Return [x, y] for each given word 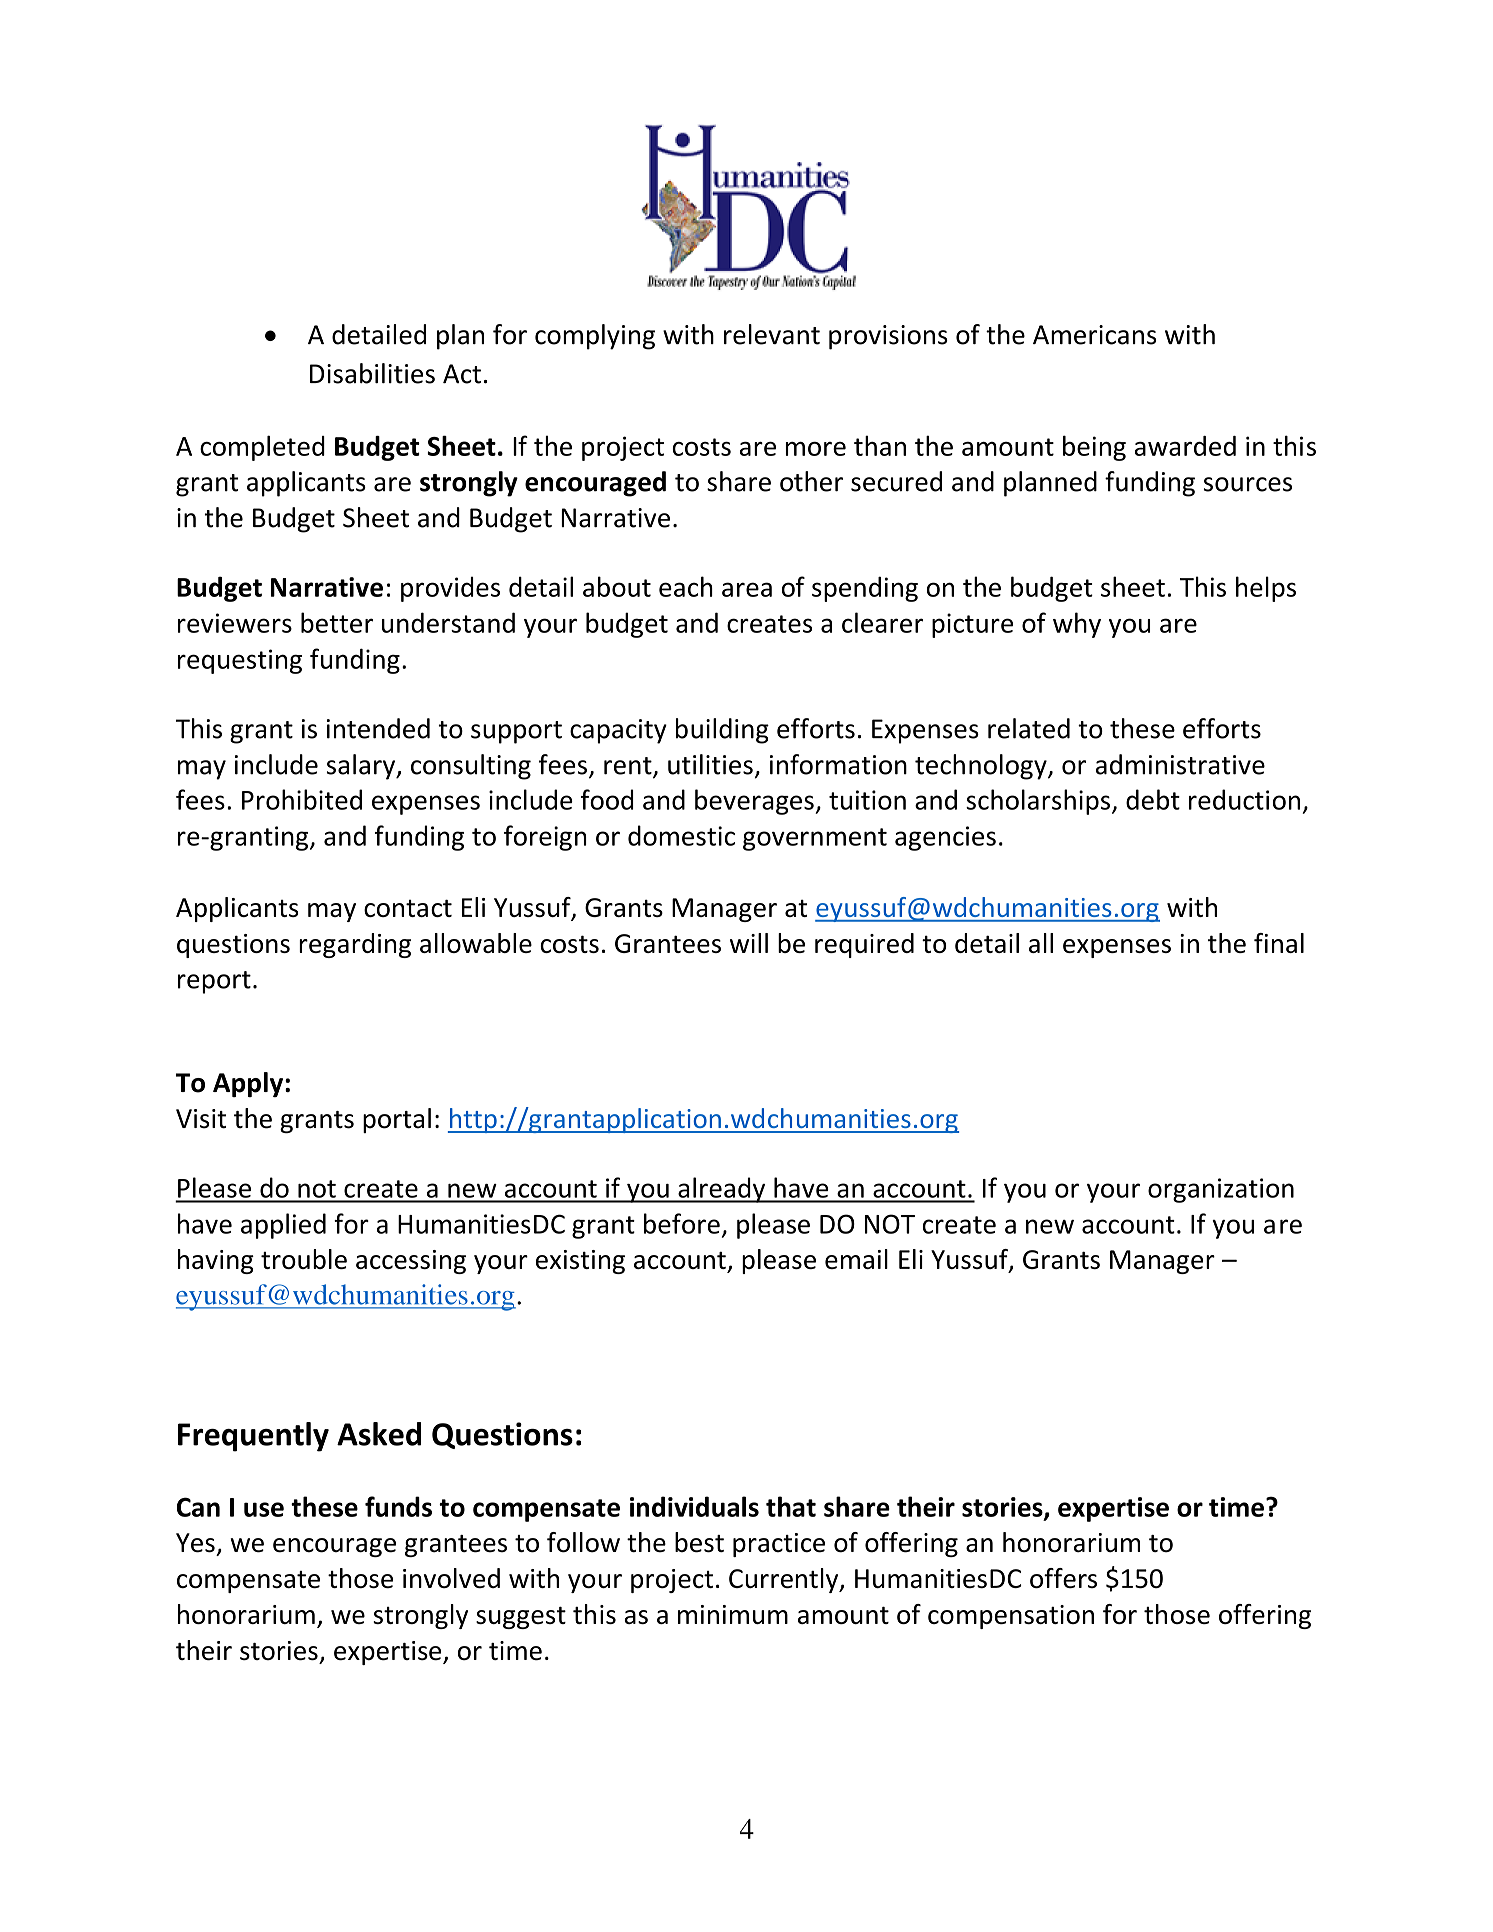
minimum [733, 1614]
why [1077, 625]
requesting [240, 661]
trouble [304, 1259]
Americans [1094, 335]
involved [451, 1578]
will [749, 943]
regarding [355, 945]
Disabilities [372, 373]
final [1279, 943]
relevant [772, 334]
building [722, 731]
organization [1221, 1190]
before [682, 1223]
